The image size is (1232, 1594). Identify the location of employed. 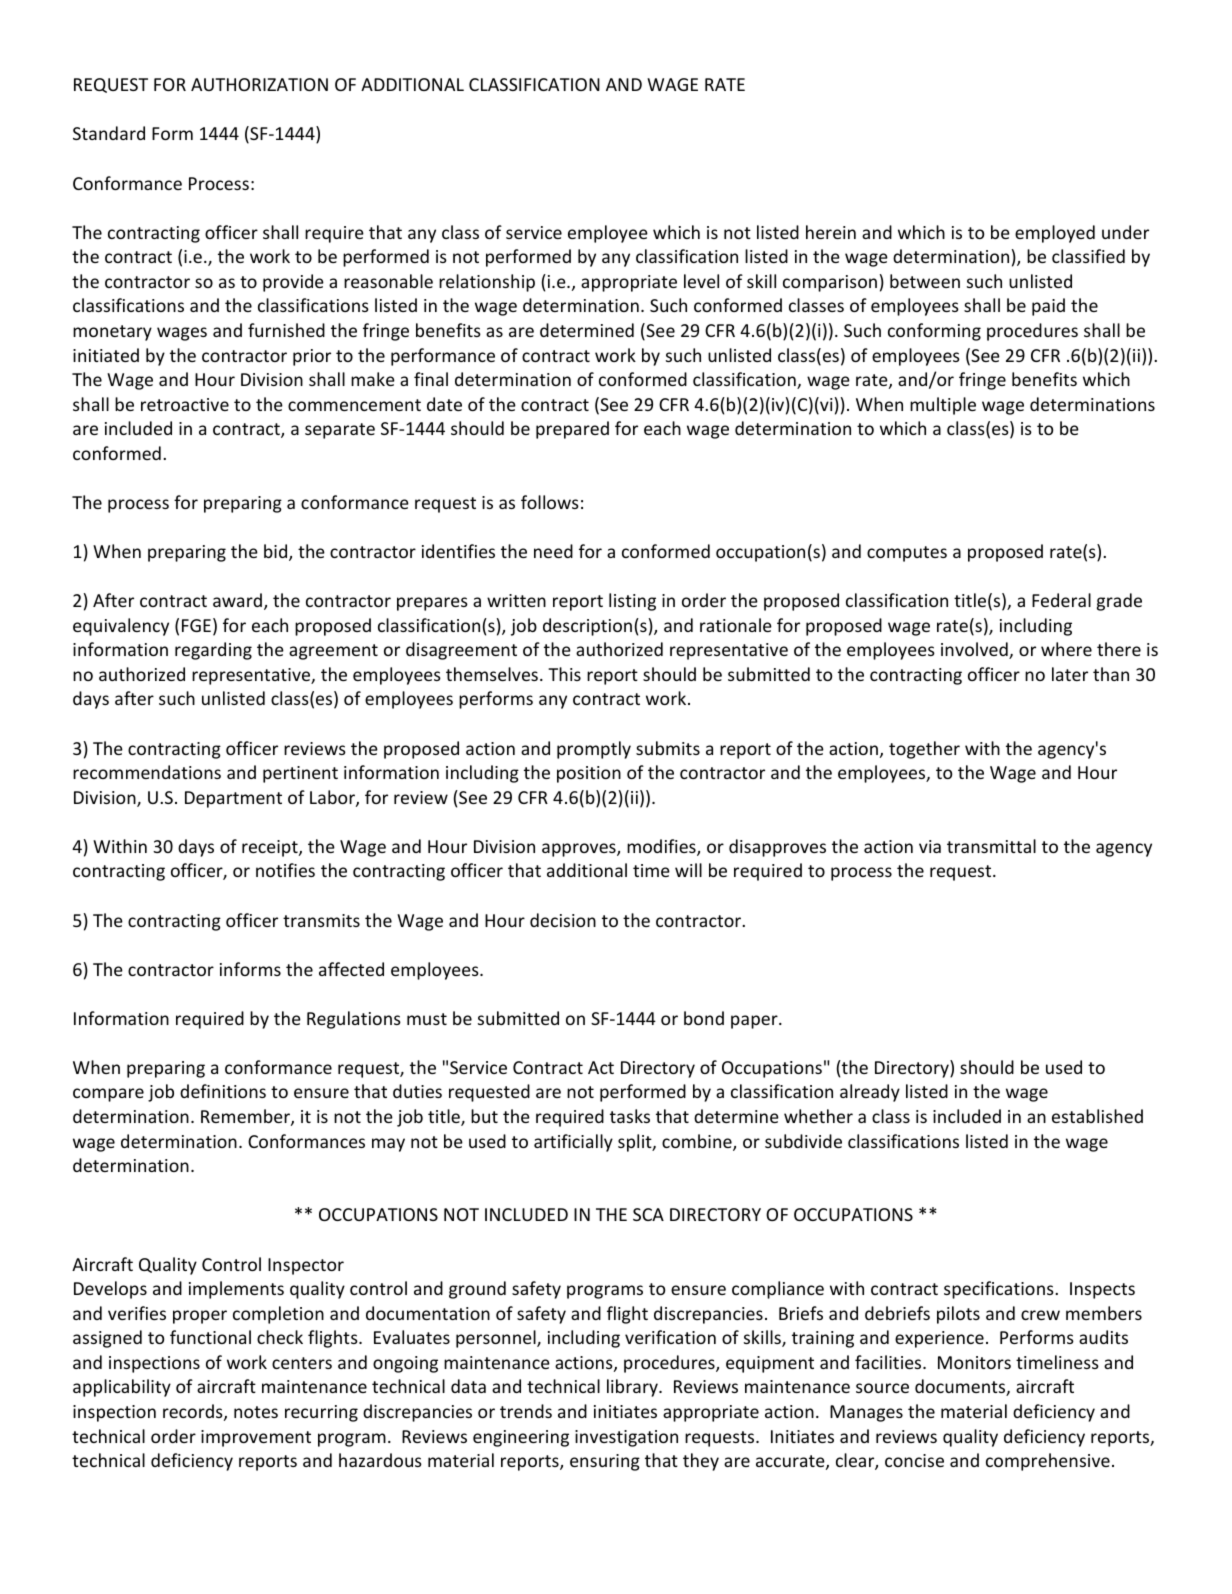
(1055, 234).
